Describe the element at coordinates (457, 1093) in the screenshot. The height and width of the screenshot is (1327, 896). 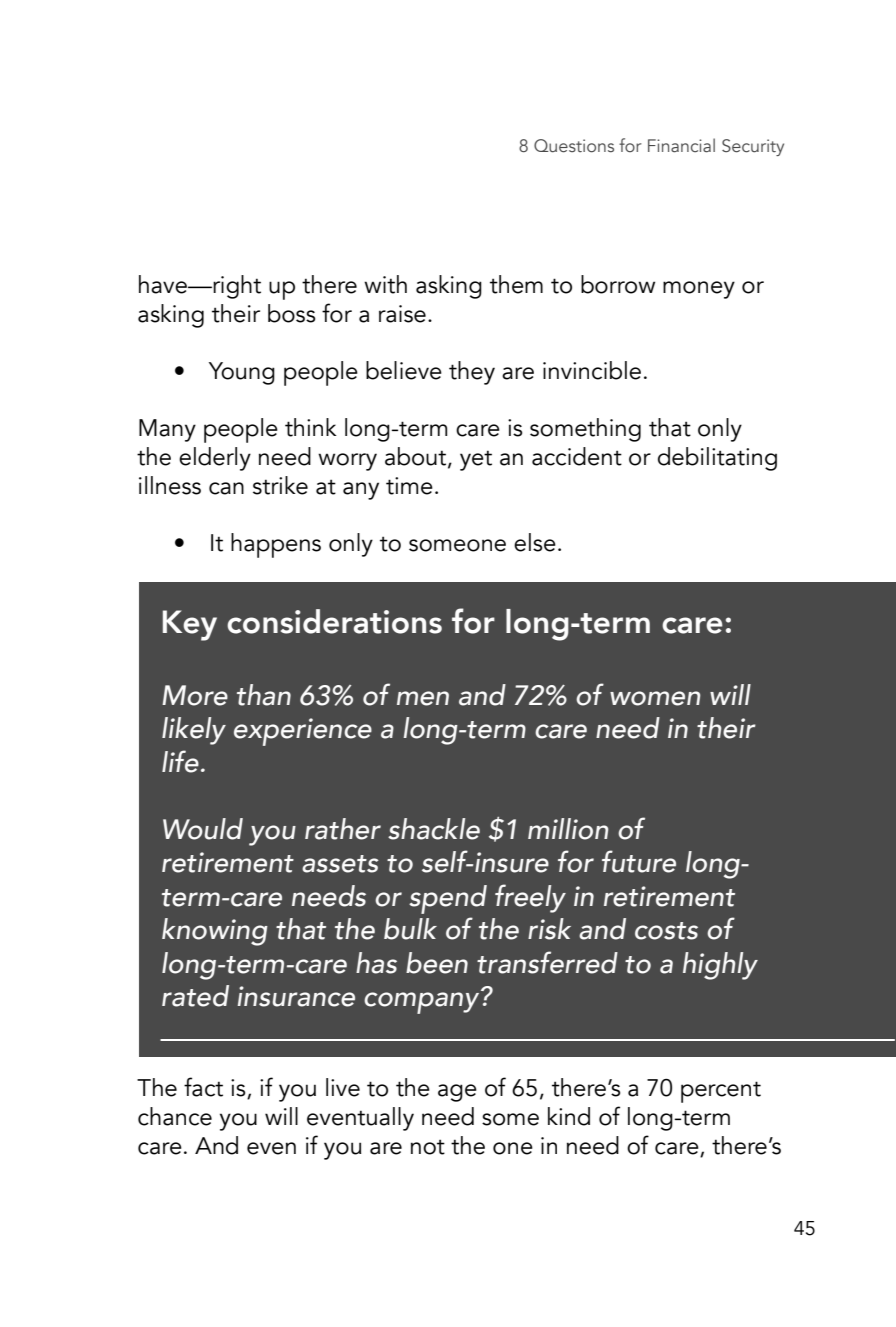
I see `age` at that location.
